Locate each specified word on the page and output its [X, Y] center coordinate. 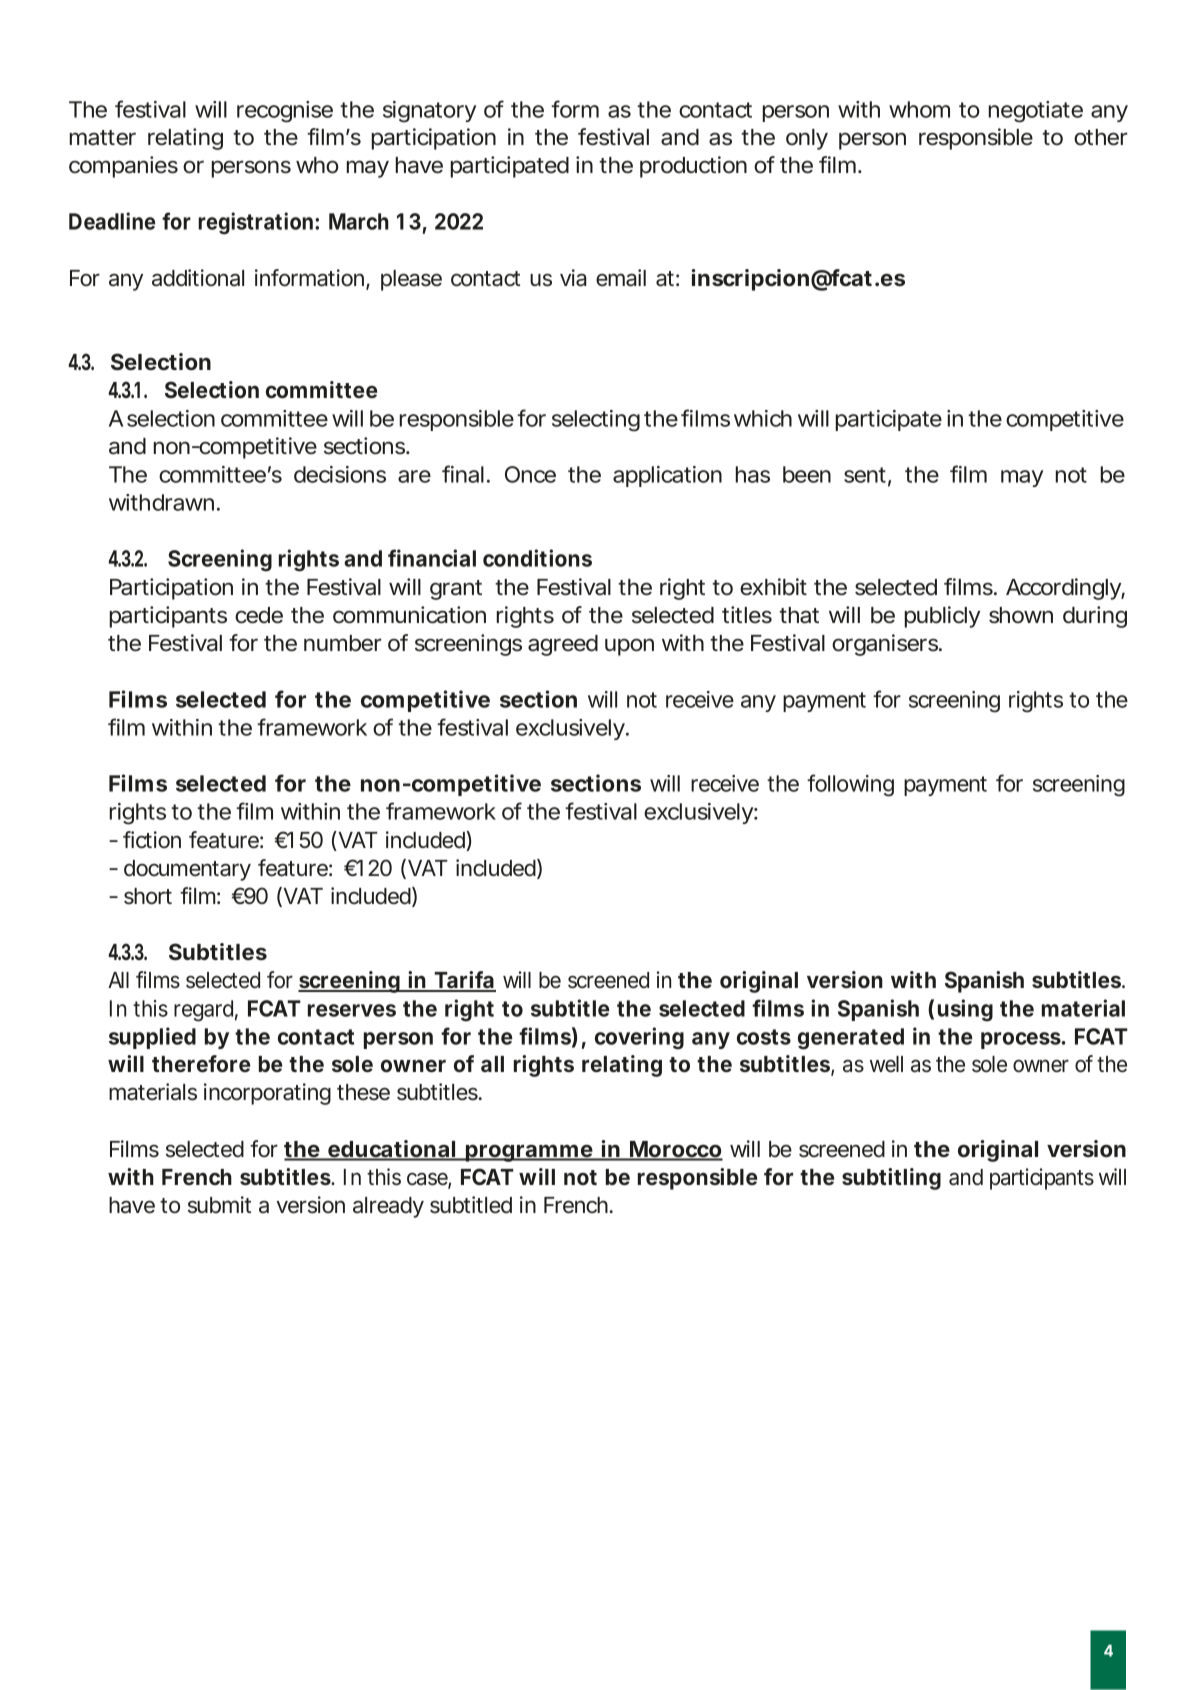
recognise [285, 112]
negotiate [1036, 112]
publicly [942, 617]
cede [259, 615]
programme [529, 1153]
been [807, 474]
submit [219, 1205]
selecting [596, 421]
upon [629, 647]
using [965, 1010]
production [693, 167]
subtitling [891, 1179]
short [148, 896]
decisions [340, 474]
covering [639, 1038]
